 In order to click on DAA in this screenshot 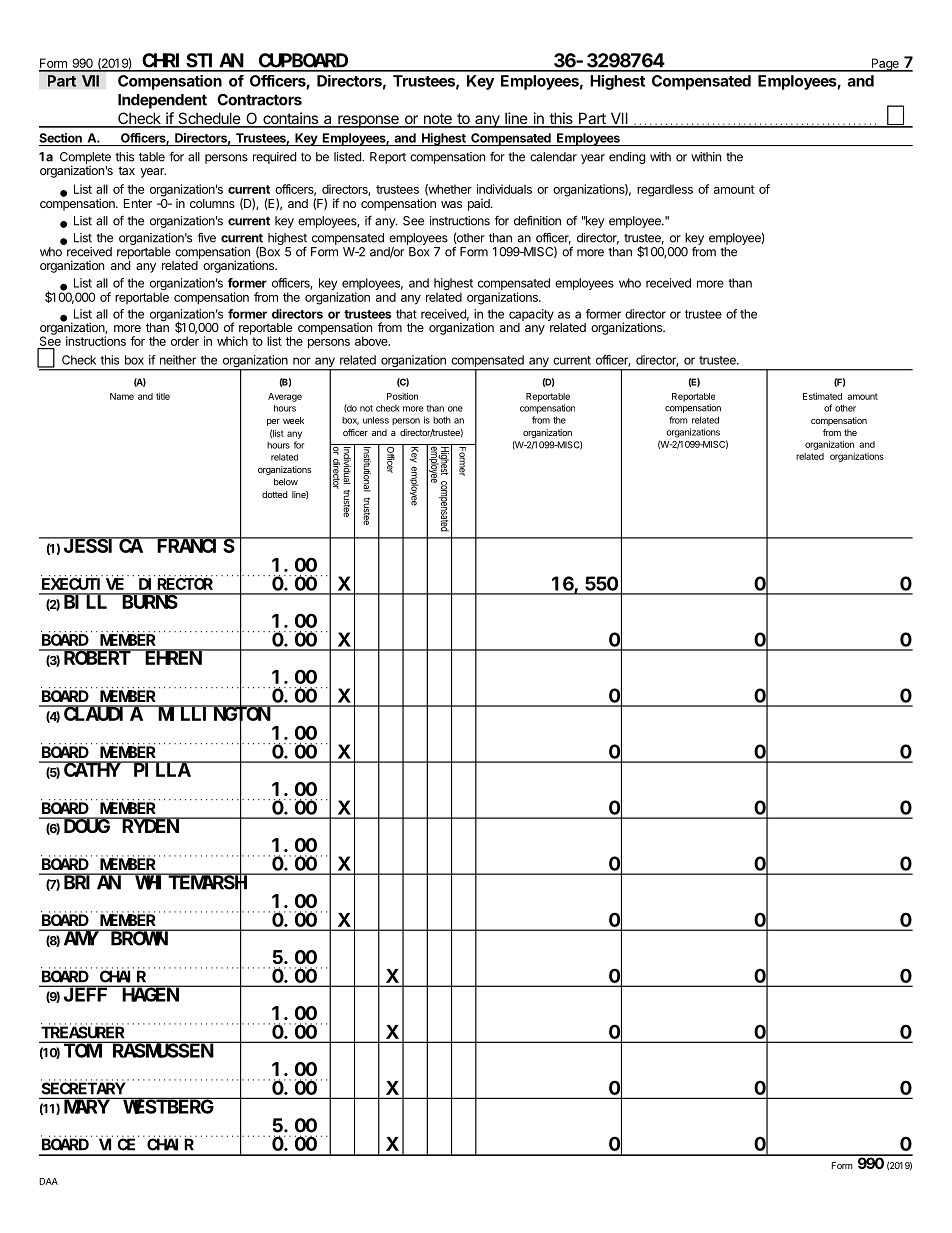, I will do `click(49, 1181)`.
